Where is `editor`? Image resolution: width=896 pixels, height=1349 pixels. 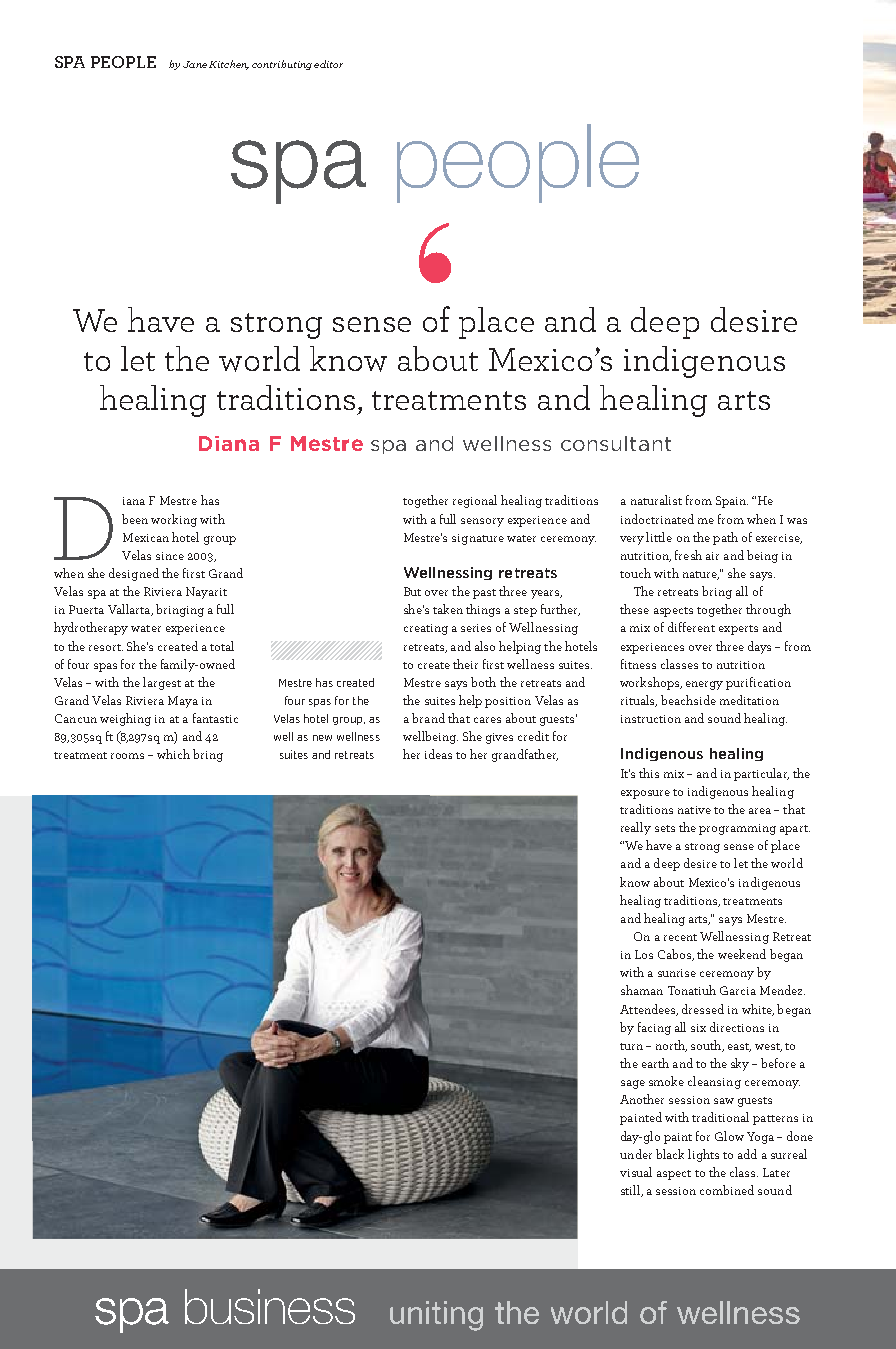
editor is located at coordinates (328, 64).
